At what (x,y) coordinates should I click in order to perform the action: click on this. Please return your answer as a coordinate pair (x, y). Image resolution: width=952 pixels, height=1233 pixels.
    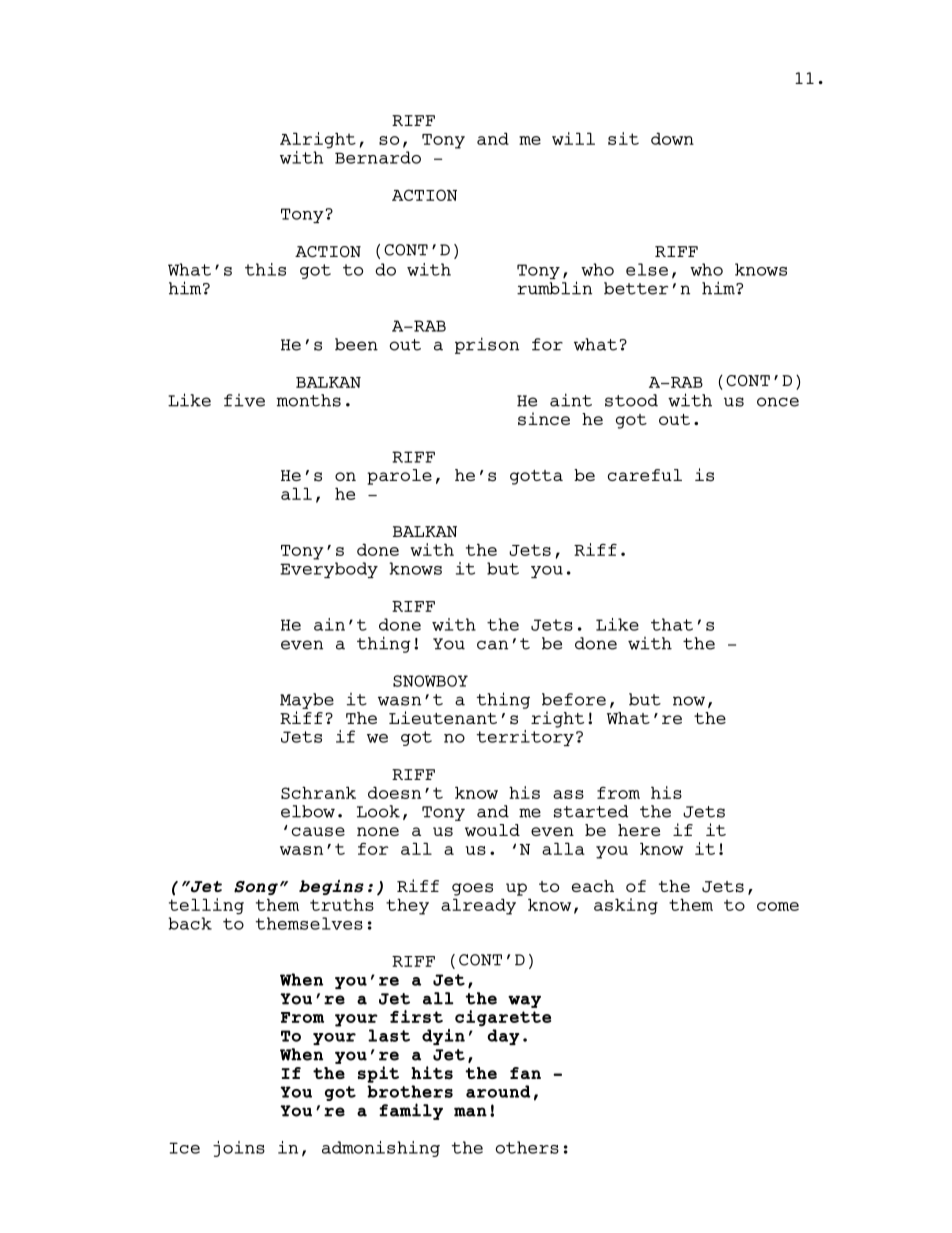
    Looking at the image, I should click on (265, 269).
